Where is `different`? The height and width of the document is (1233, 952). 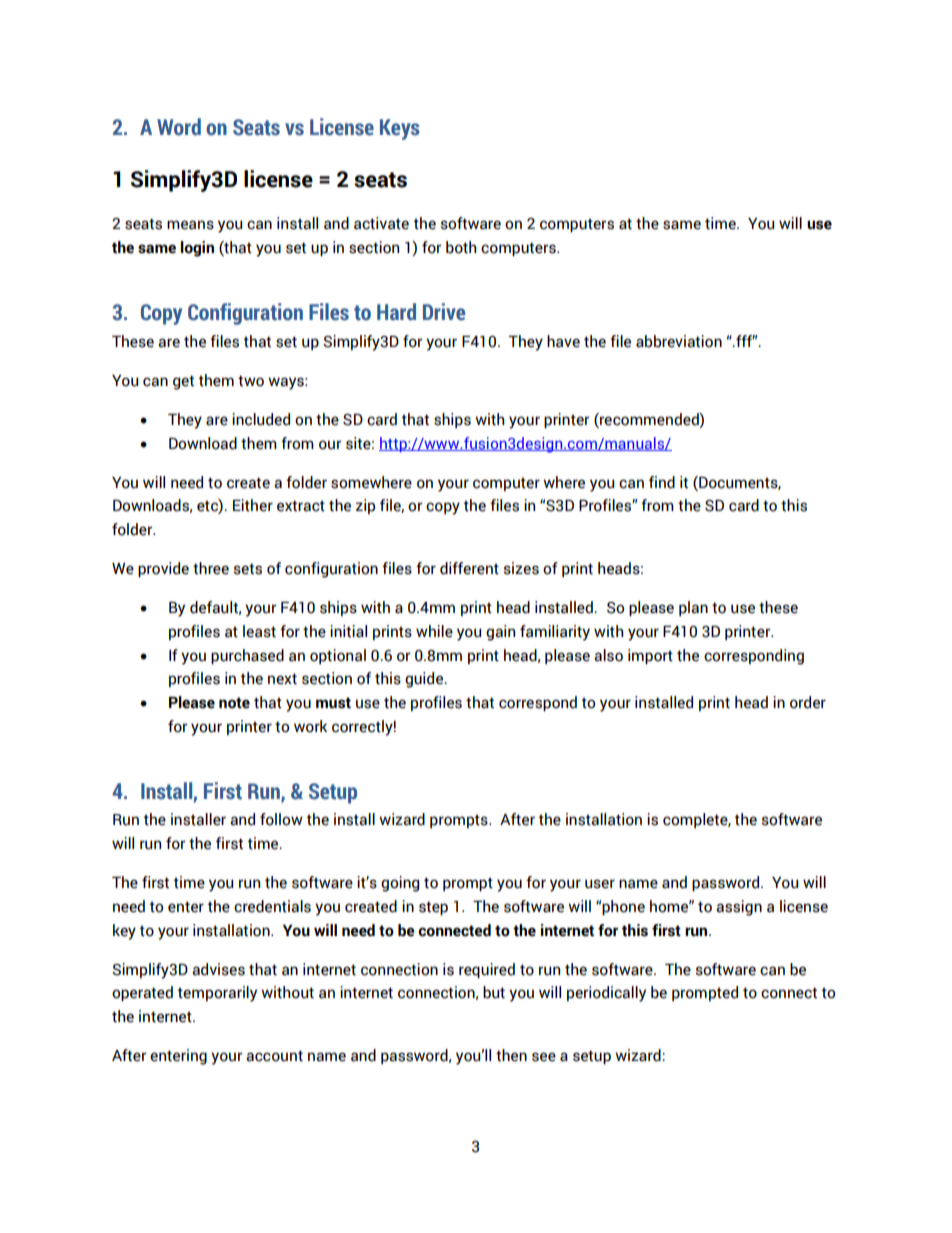
different is located at coordinates (469, 568).
